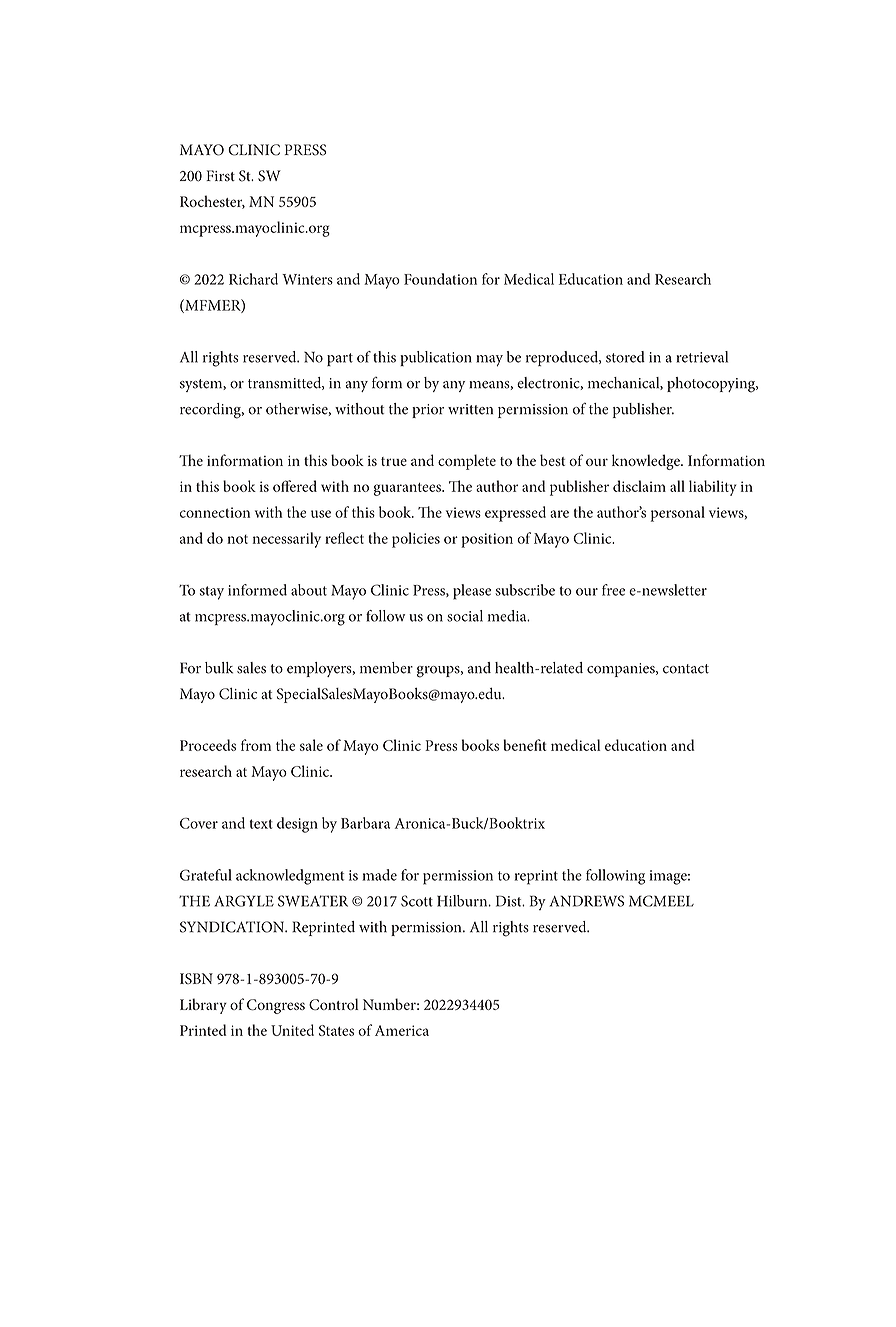 This screenshot has height=1327, width=896. I want to click on Congress, so click(276, 1006).
